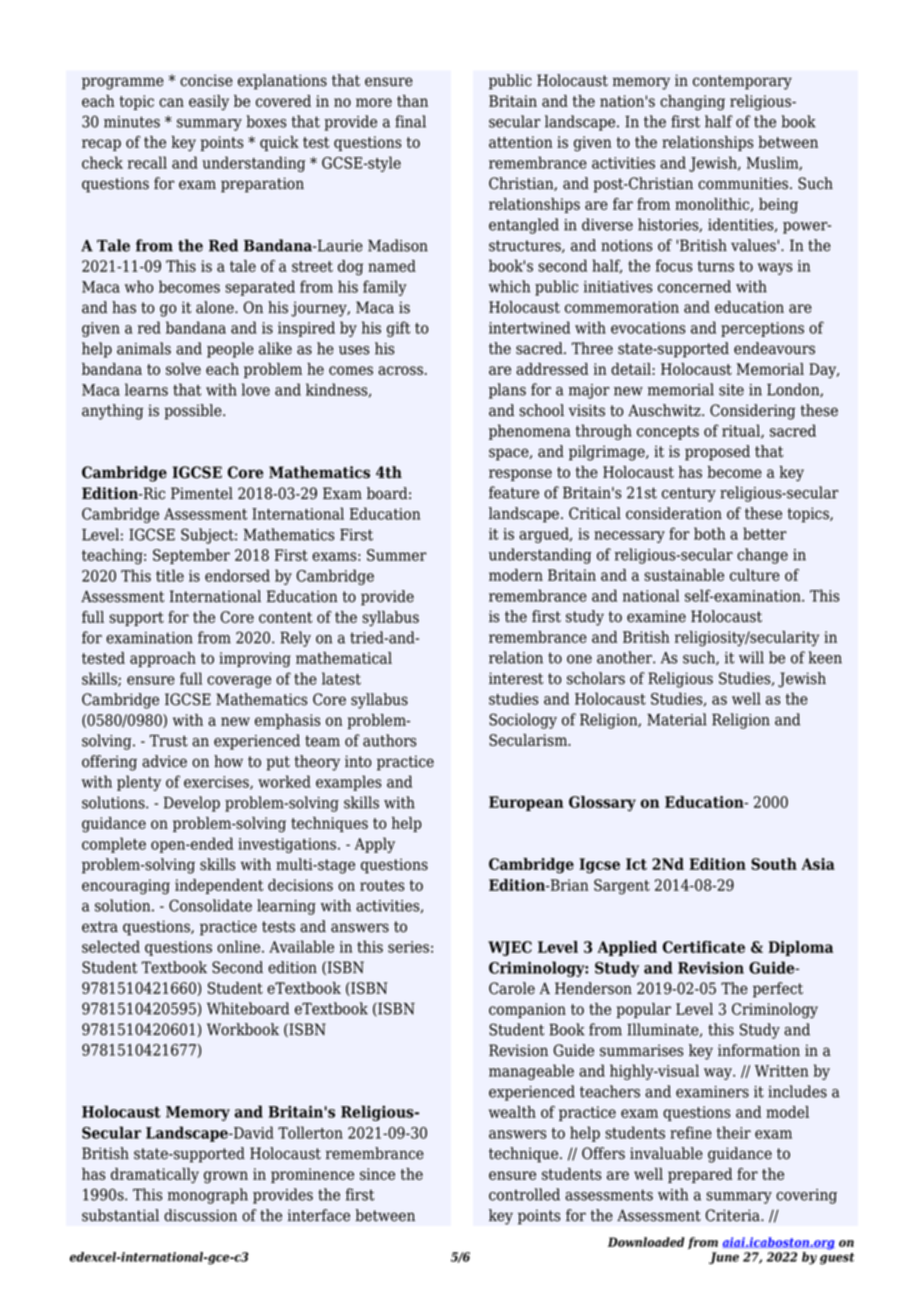 Image resolution: width=924 pixels, height=1308 pixels. What do you see at coordinates (717, 453) in the screenshot?
I see `proposed` at bounding box center [717, 453].
